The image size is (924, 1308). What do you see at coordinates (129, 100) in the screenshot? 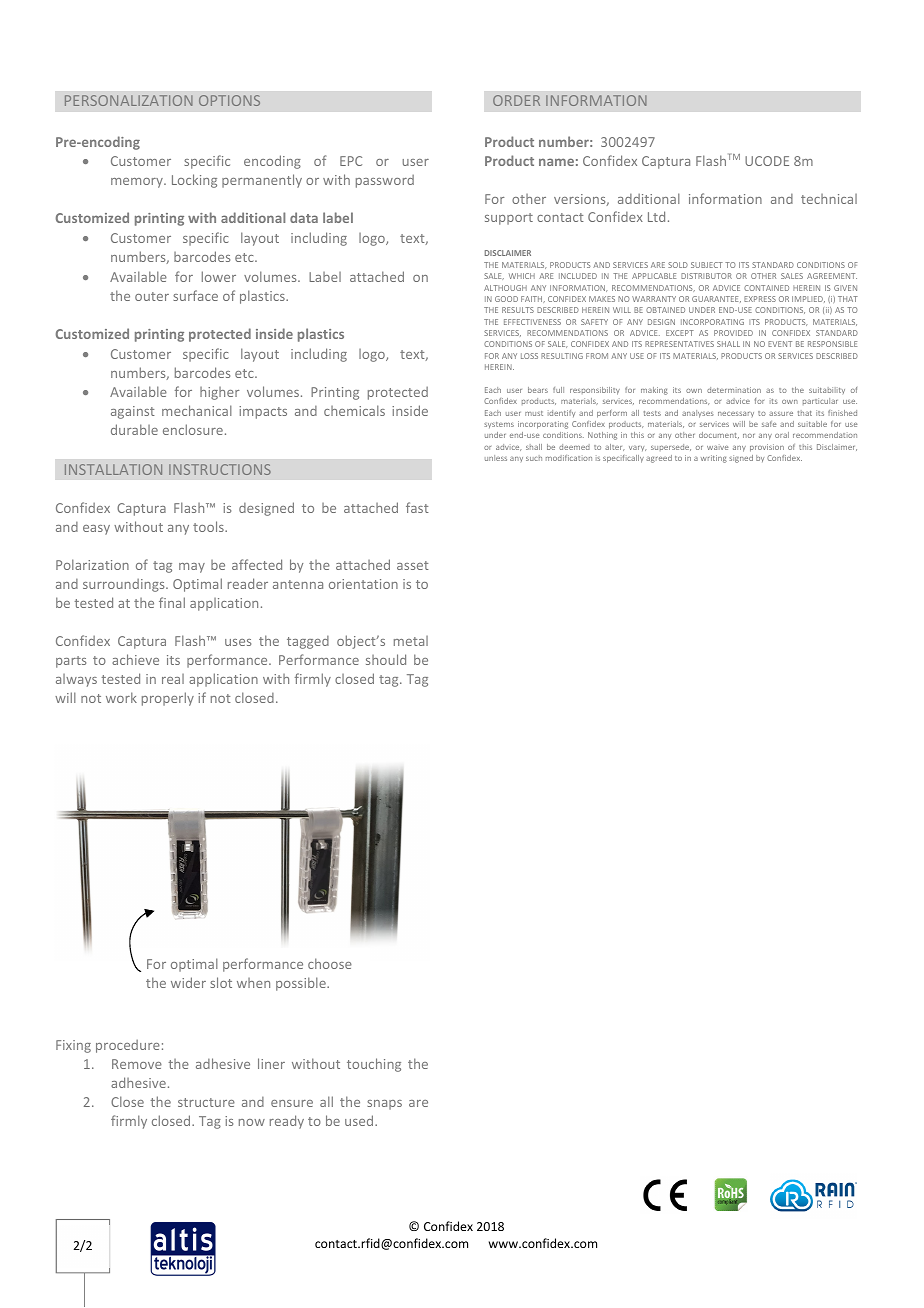
I see `PERSONALIZATION` at bounding box center [129, 100].
